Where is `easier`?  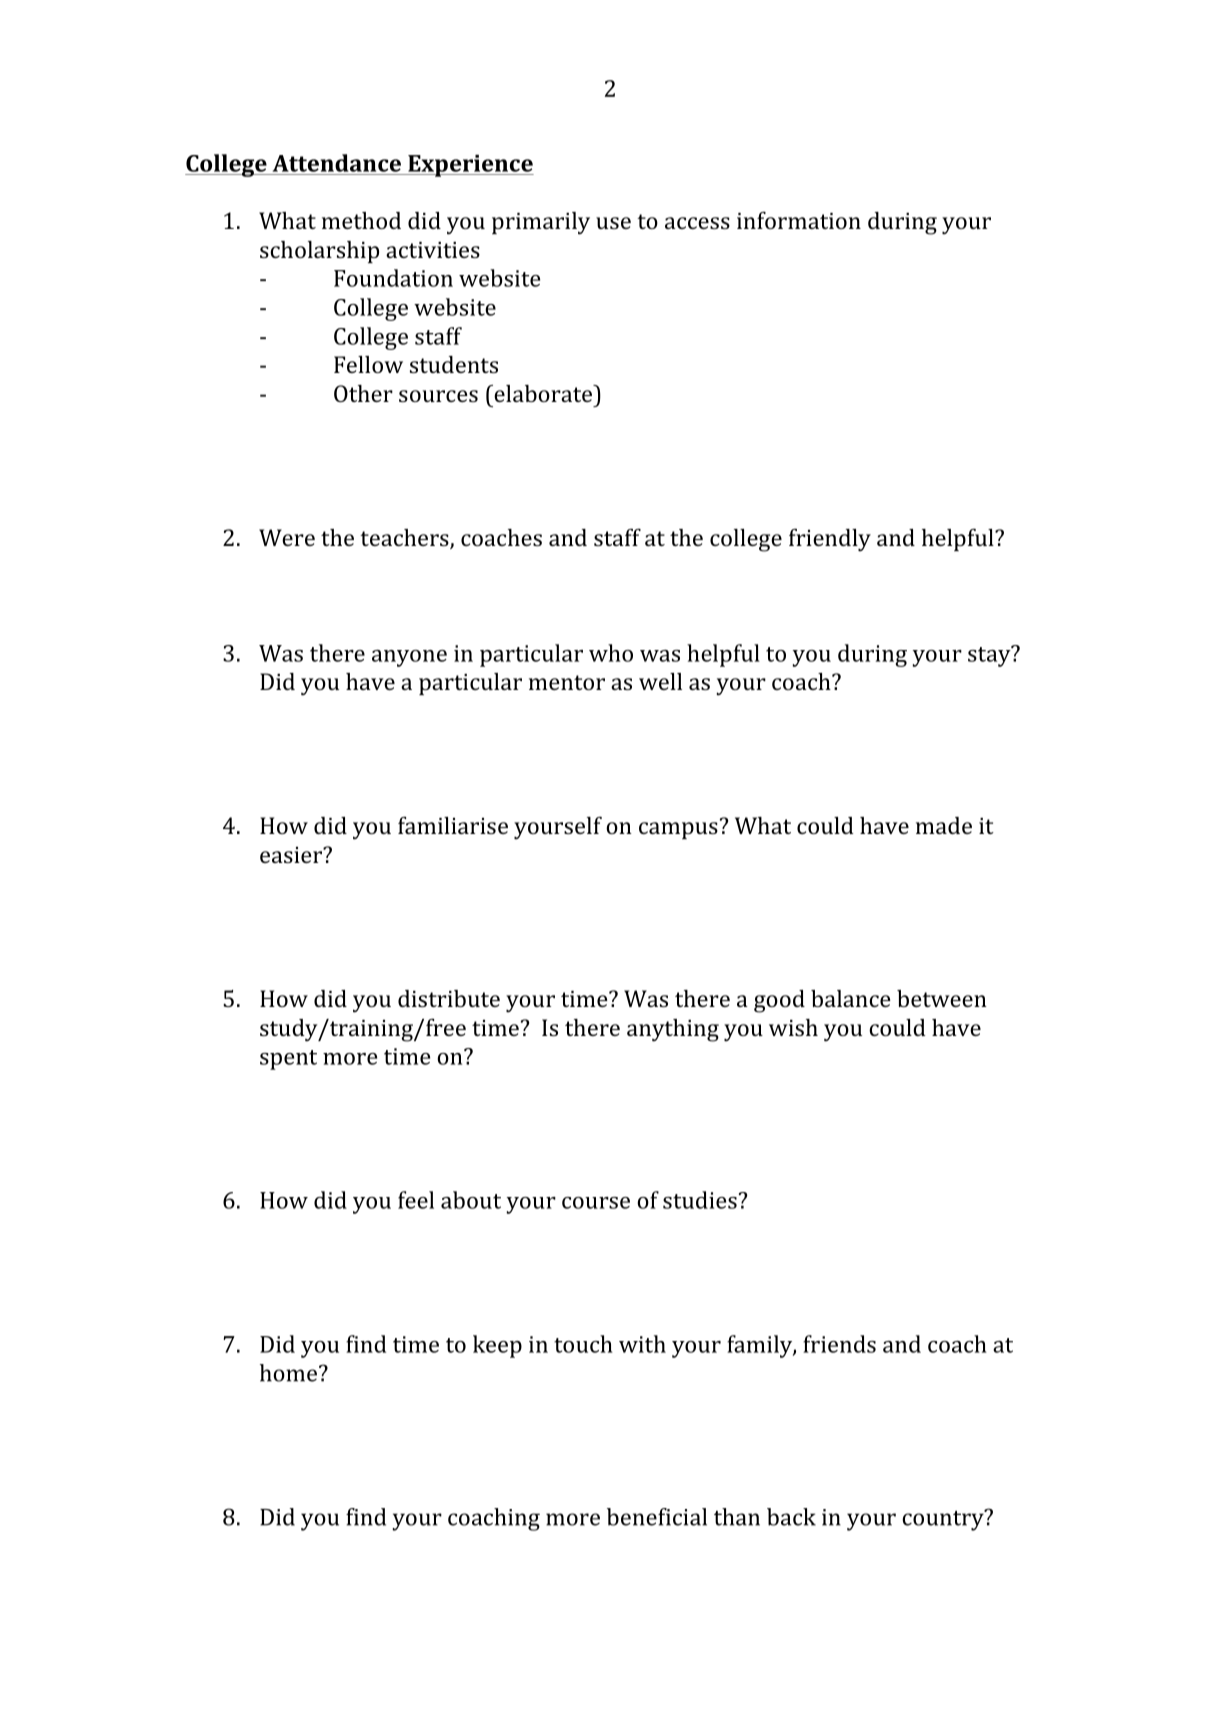
easier is located at coordinates (292, 855).
